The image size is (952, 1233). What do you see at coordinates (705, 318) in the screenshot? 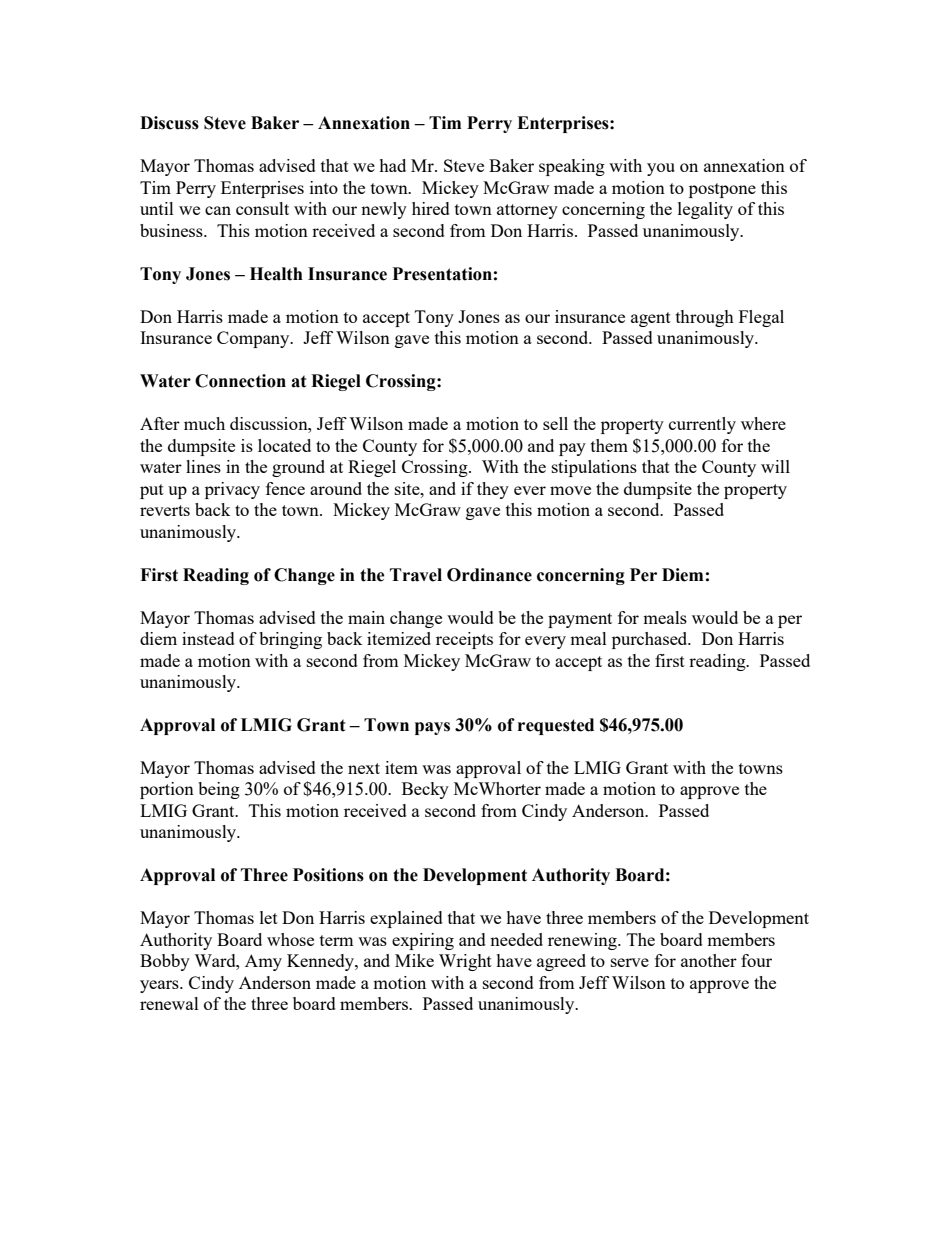
I see `through` at bounding box center [705, 318].
